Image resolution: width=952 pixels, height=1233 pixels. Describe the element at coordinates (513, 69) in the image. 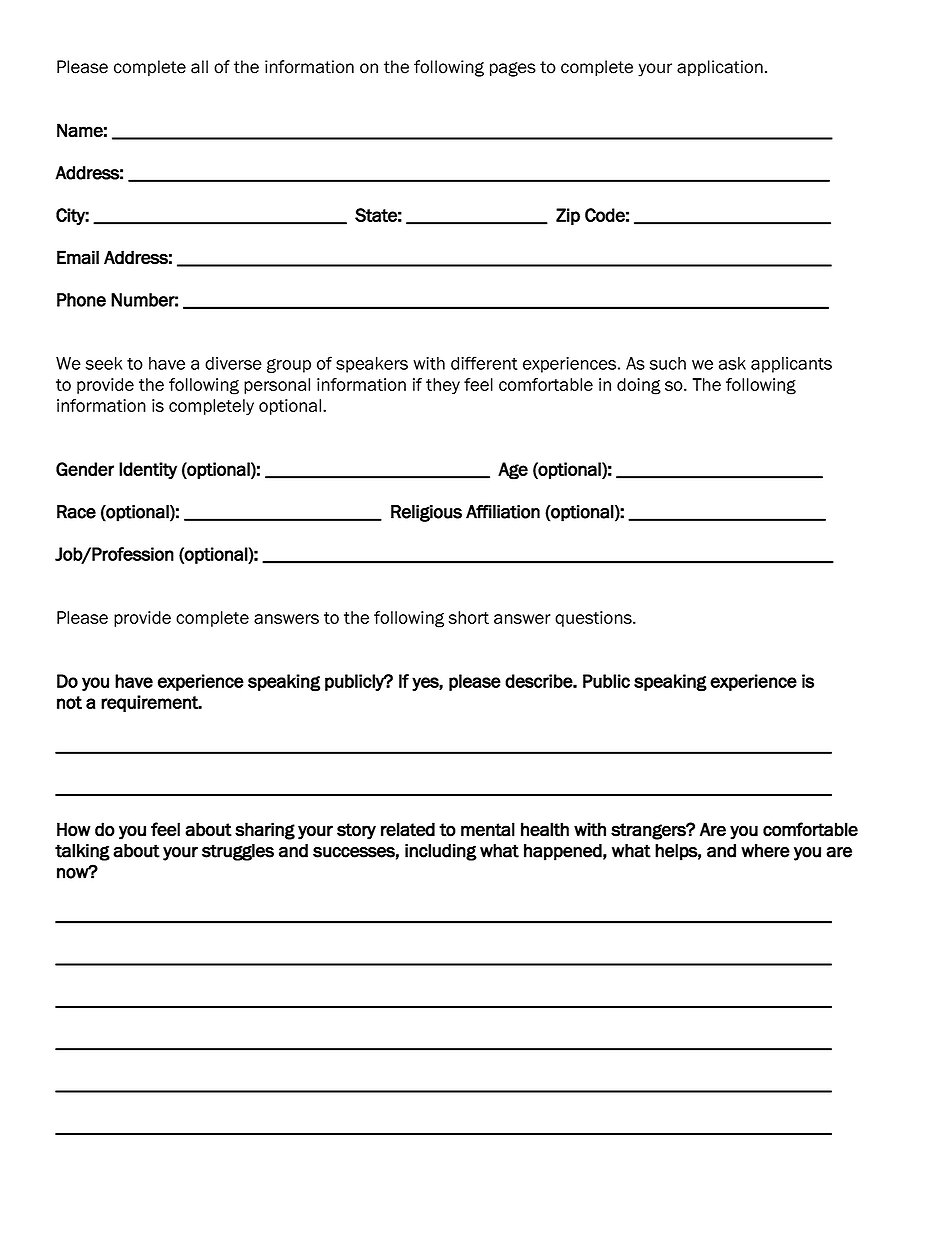

I see `pages` at that location.
